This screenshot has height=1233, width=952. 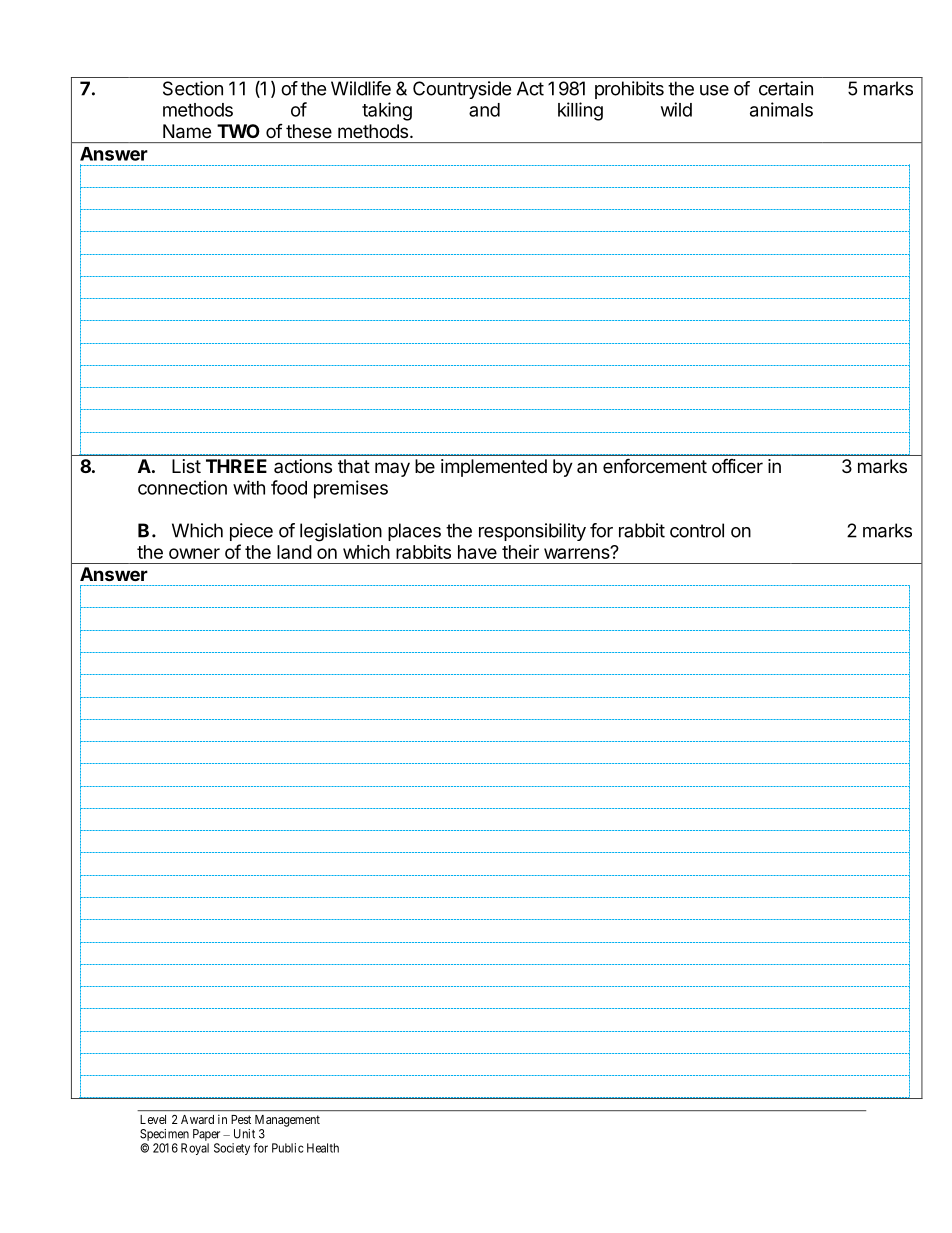 What do you see at coordinates (494, 468) in the screenshot?
I see `implemented` at bounding box center [494, 468].
